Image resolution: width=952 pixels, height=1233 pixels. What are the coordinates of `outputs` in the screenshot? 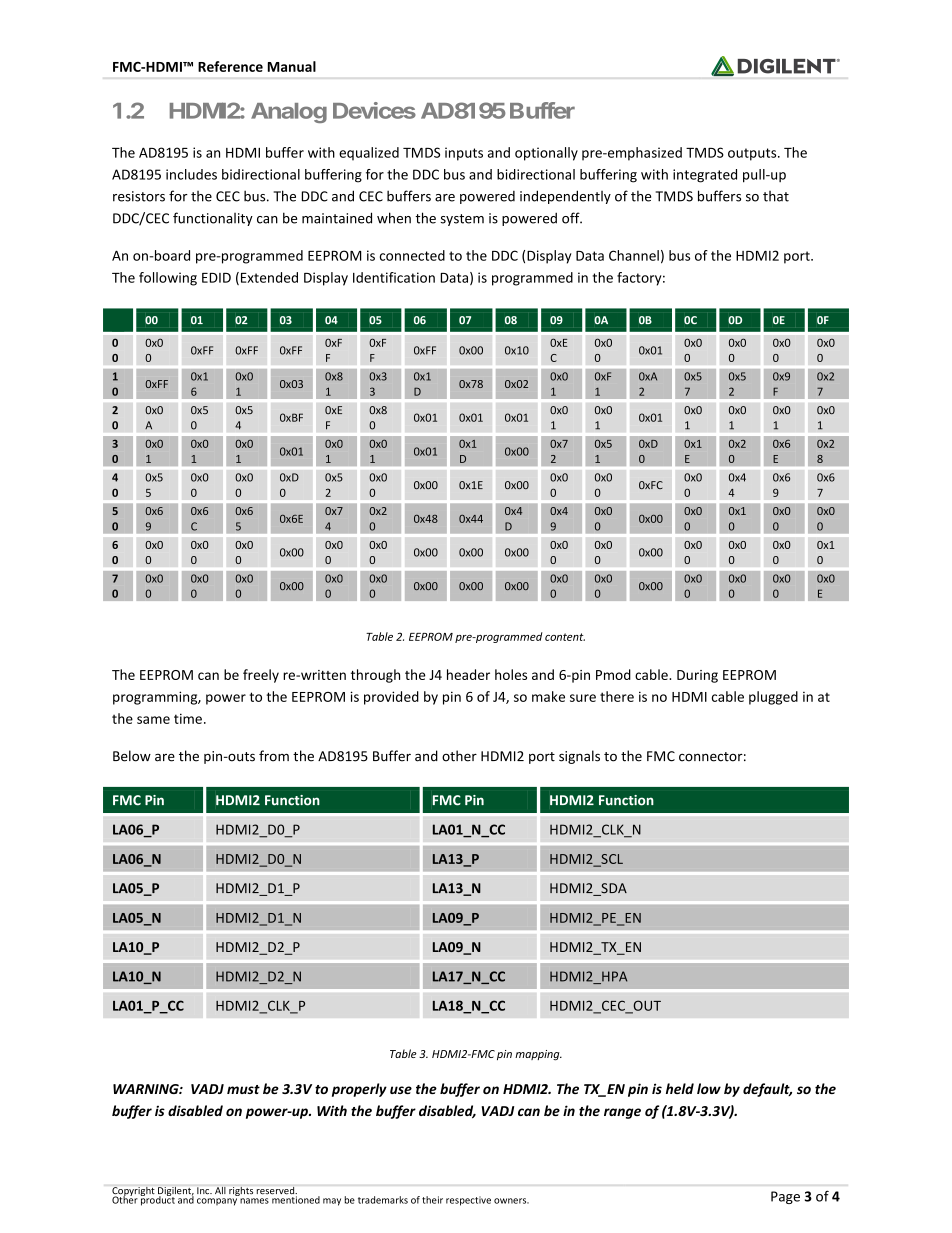 It's located at (753, 154).
